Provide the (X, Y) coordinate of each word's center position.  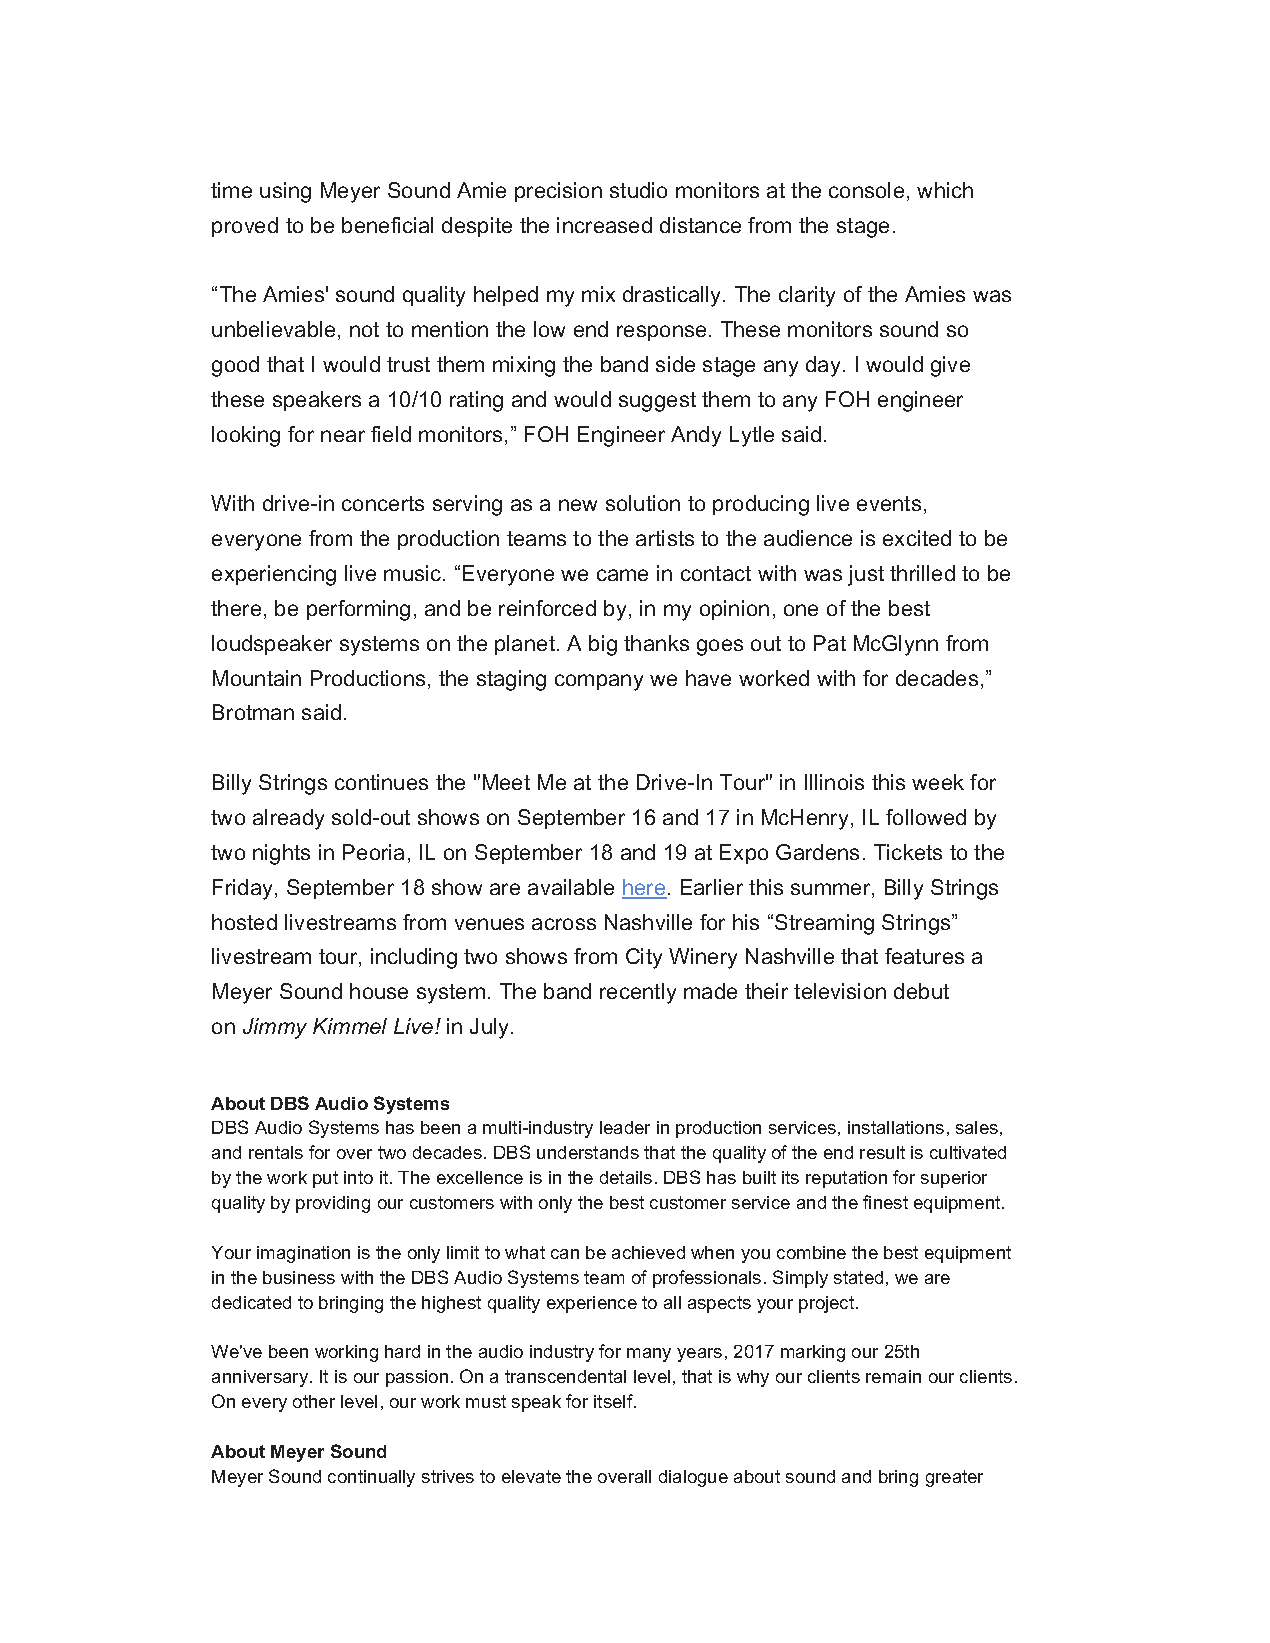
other (314, 1401)
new (578, 505)
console (866, 190)
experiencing (274, 575)
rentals (276, 1152)
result (882, 1152)
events (889, 503)
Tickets (908, 852)
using (285, 192)
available (571, 887)
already (288, 819)
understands (588, 1152)
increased (604, 225)
